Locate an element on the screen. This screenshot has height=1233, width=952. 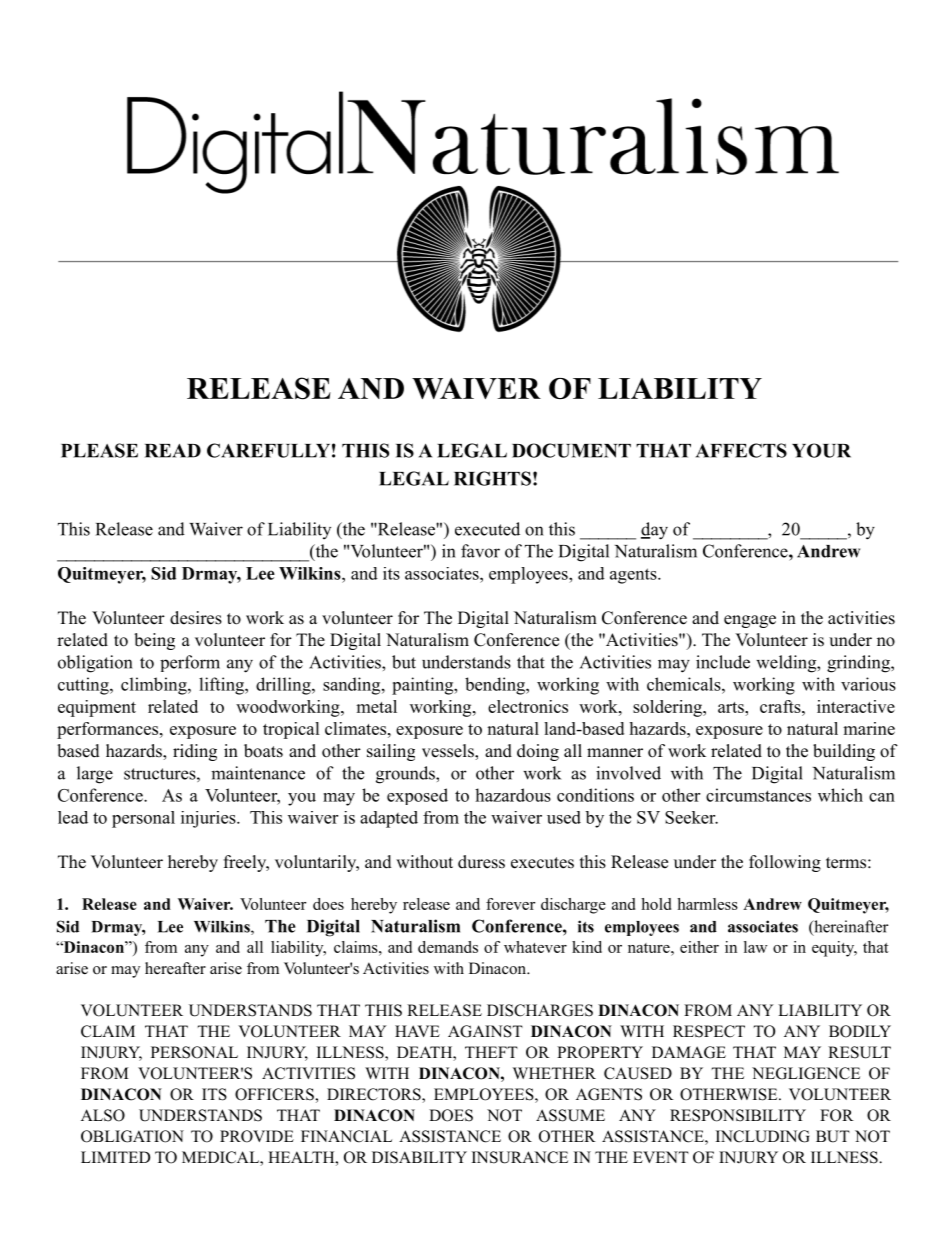
READ is located at coordinates (173, 451).
